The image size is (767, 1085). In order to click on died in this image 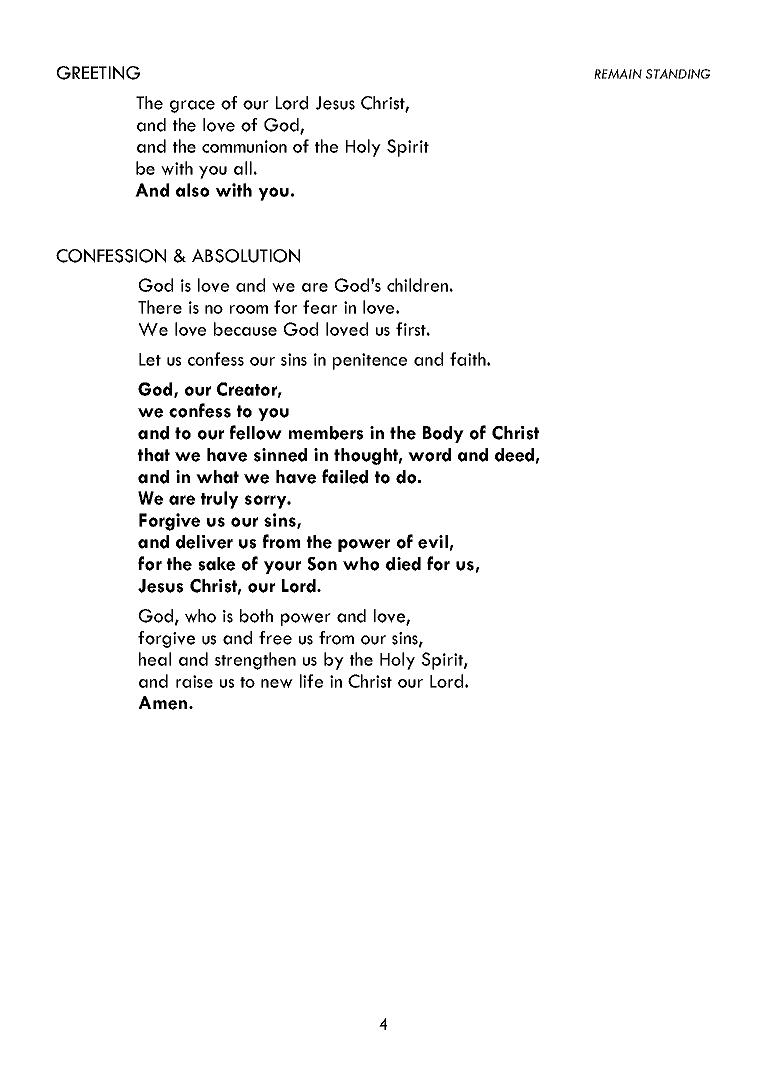, I will do `click(403, 564)`.
